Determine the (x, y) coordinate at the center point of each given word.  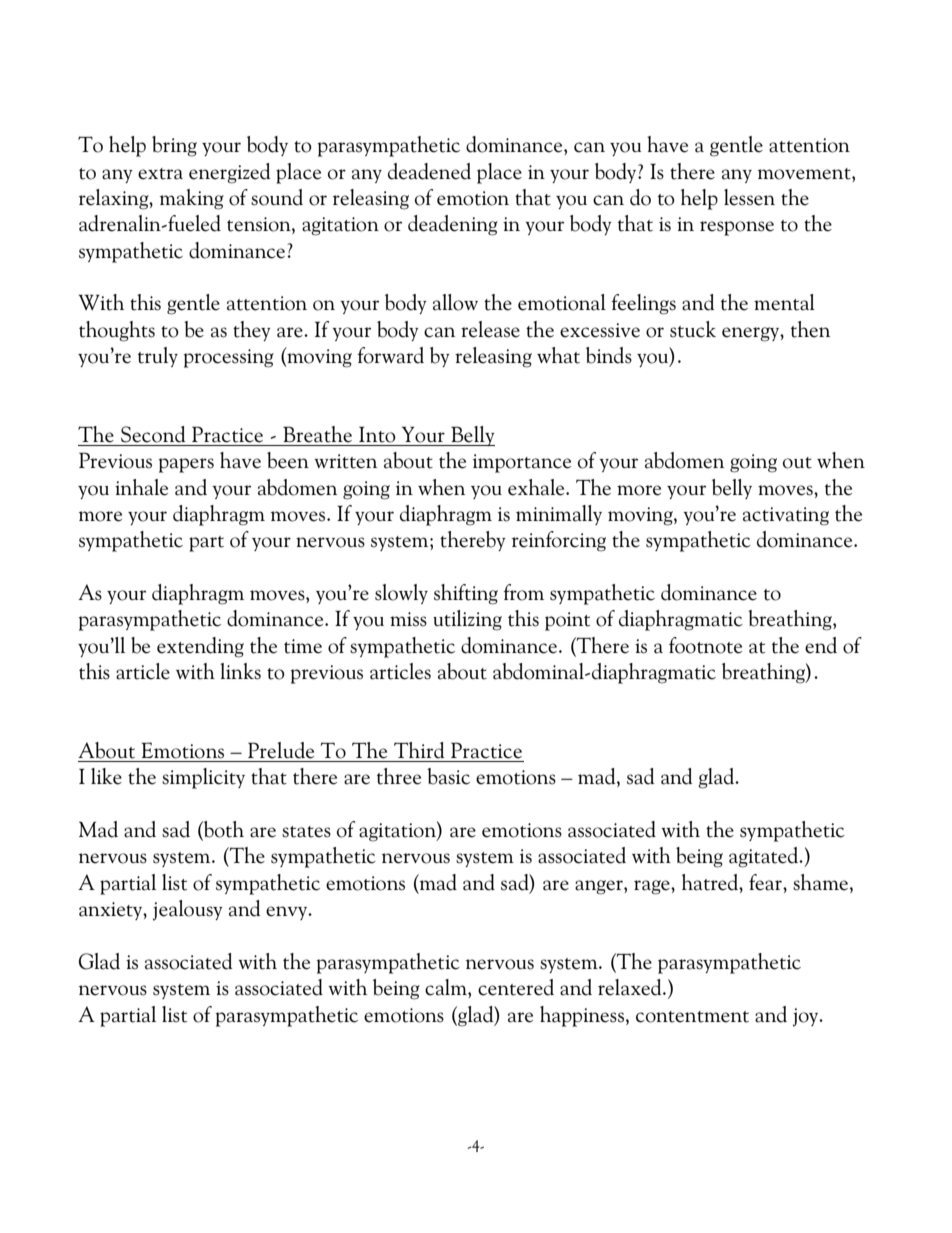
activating (786, 516)
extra (160, 174)
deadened (429, 171)
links (240, 671)
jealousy (188, 910)
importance (522, 463)
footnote (705, 645)
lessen (749, 197)
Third (419, 750)
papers (186, 465)
